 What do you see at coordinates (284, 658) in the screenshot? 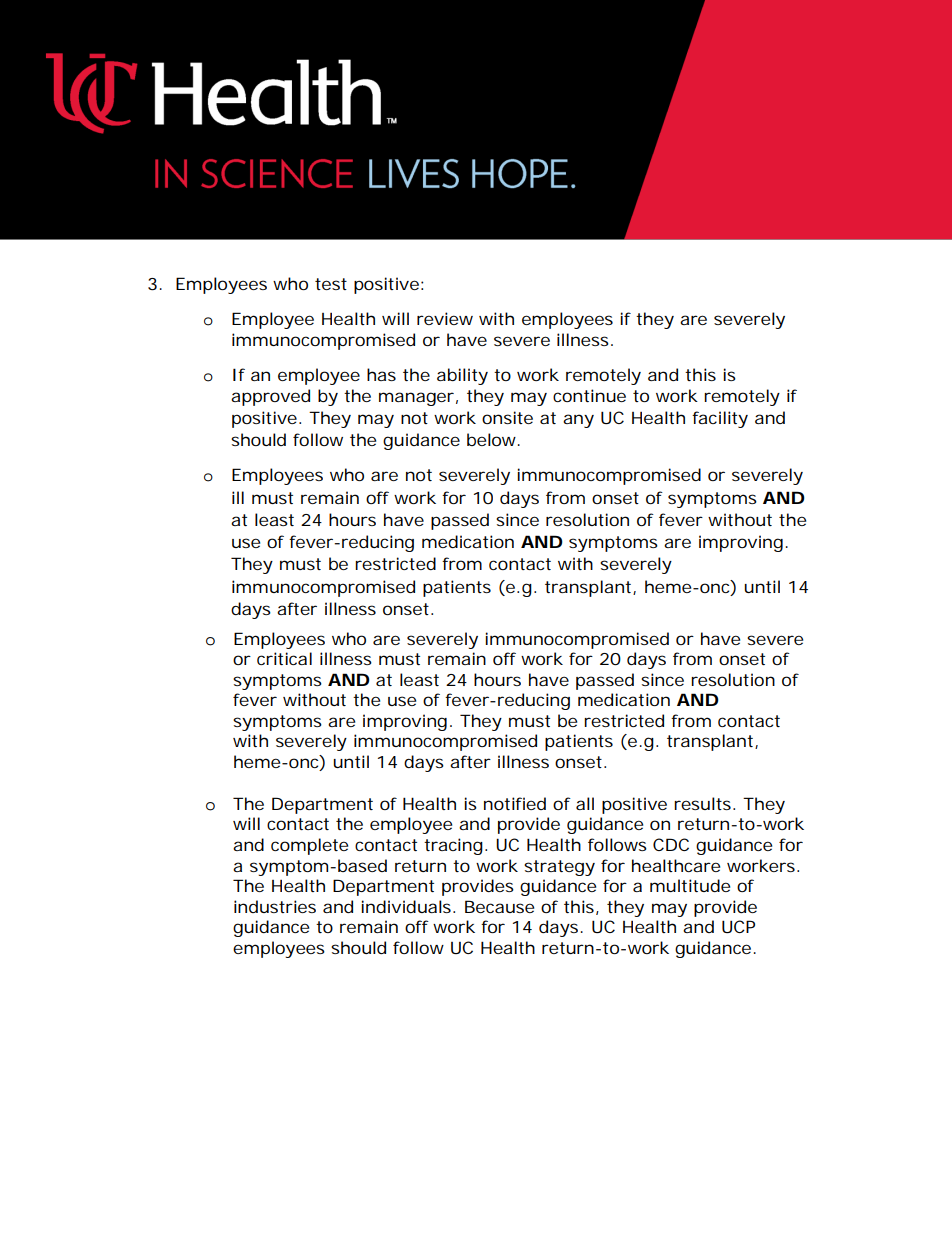
I see `critical` at bounding box center [284, 658].
